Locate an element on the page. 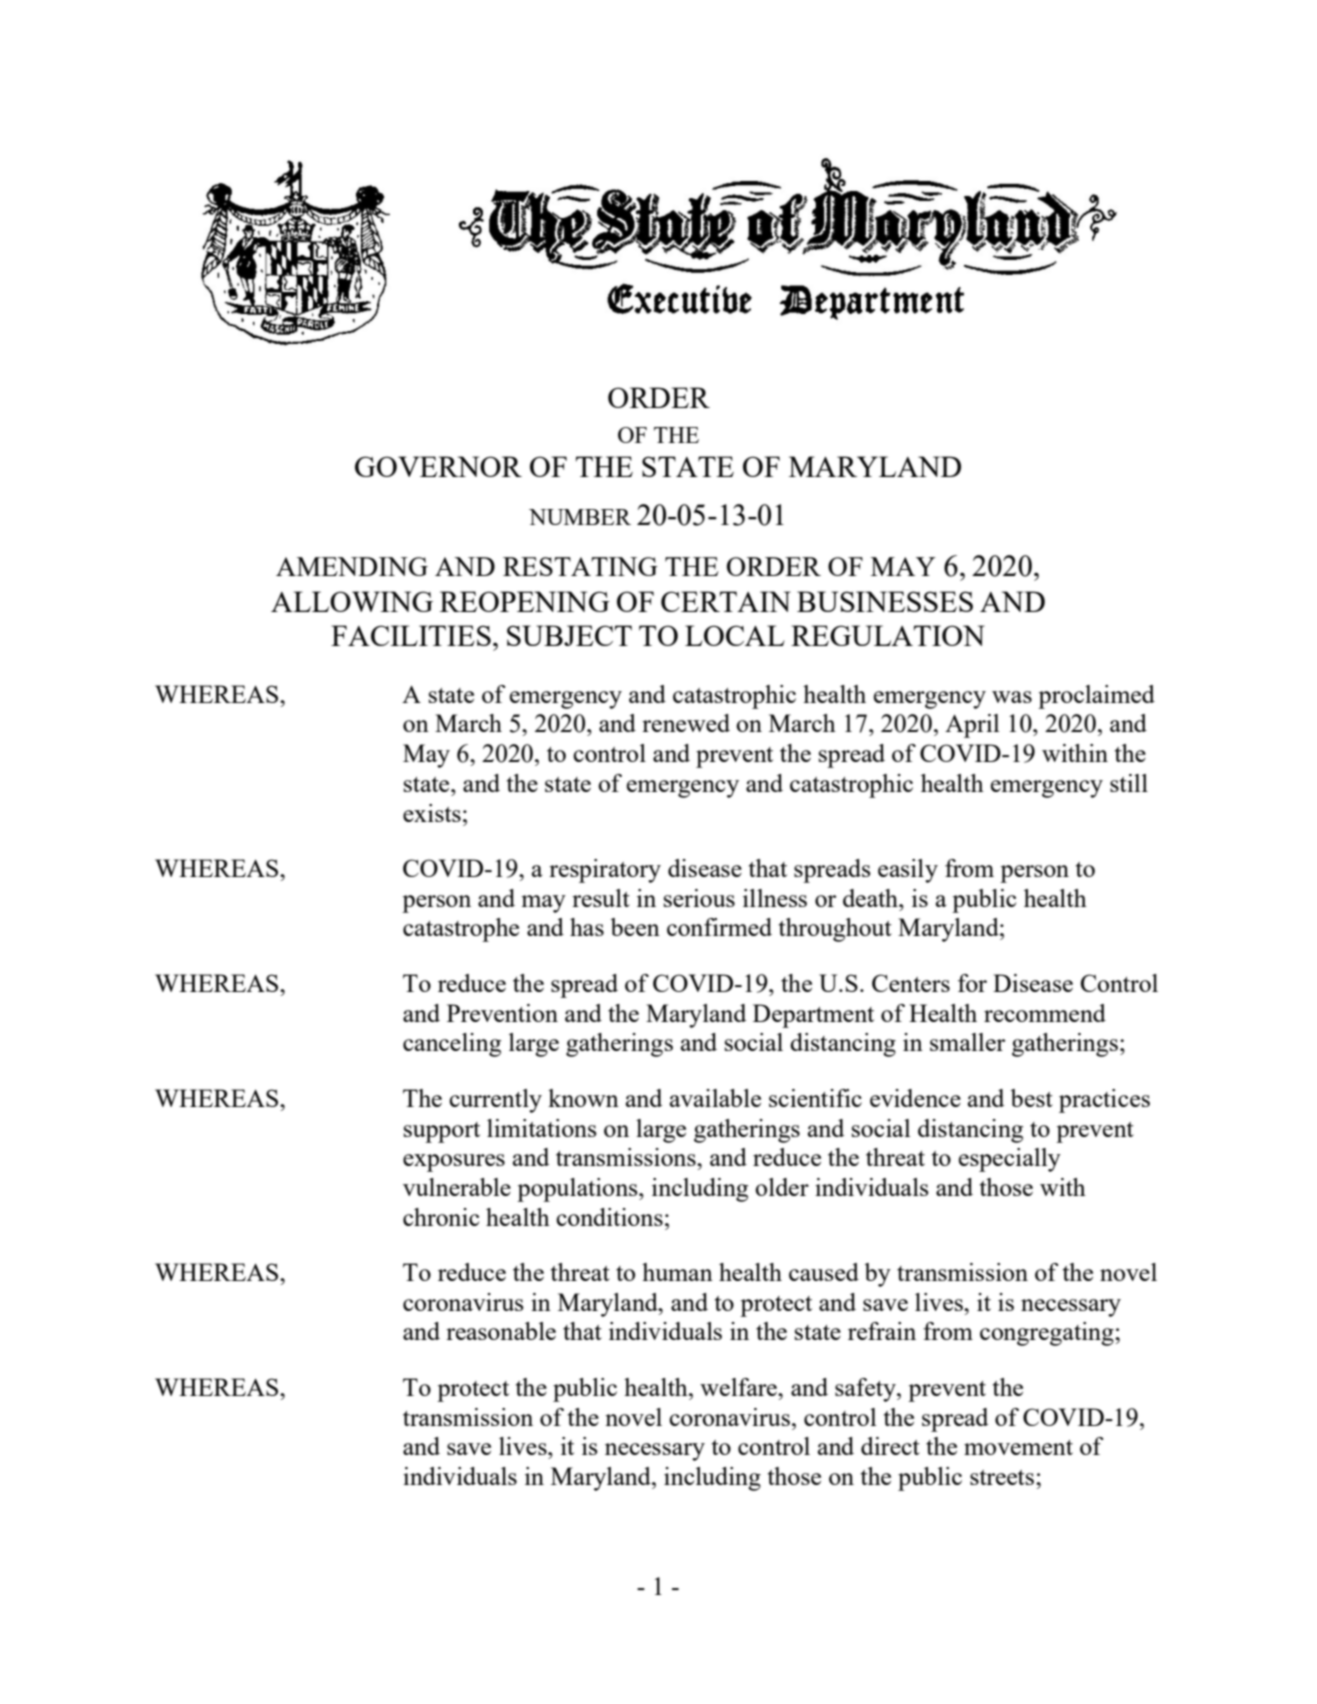 The width and height of the image is (1317, 1704). available is located at coordinates (715, 1098).
